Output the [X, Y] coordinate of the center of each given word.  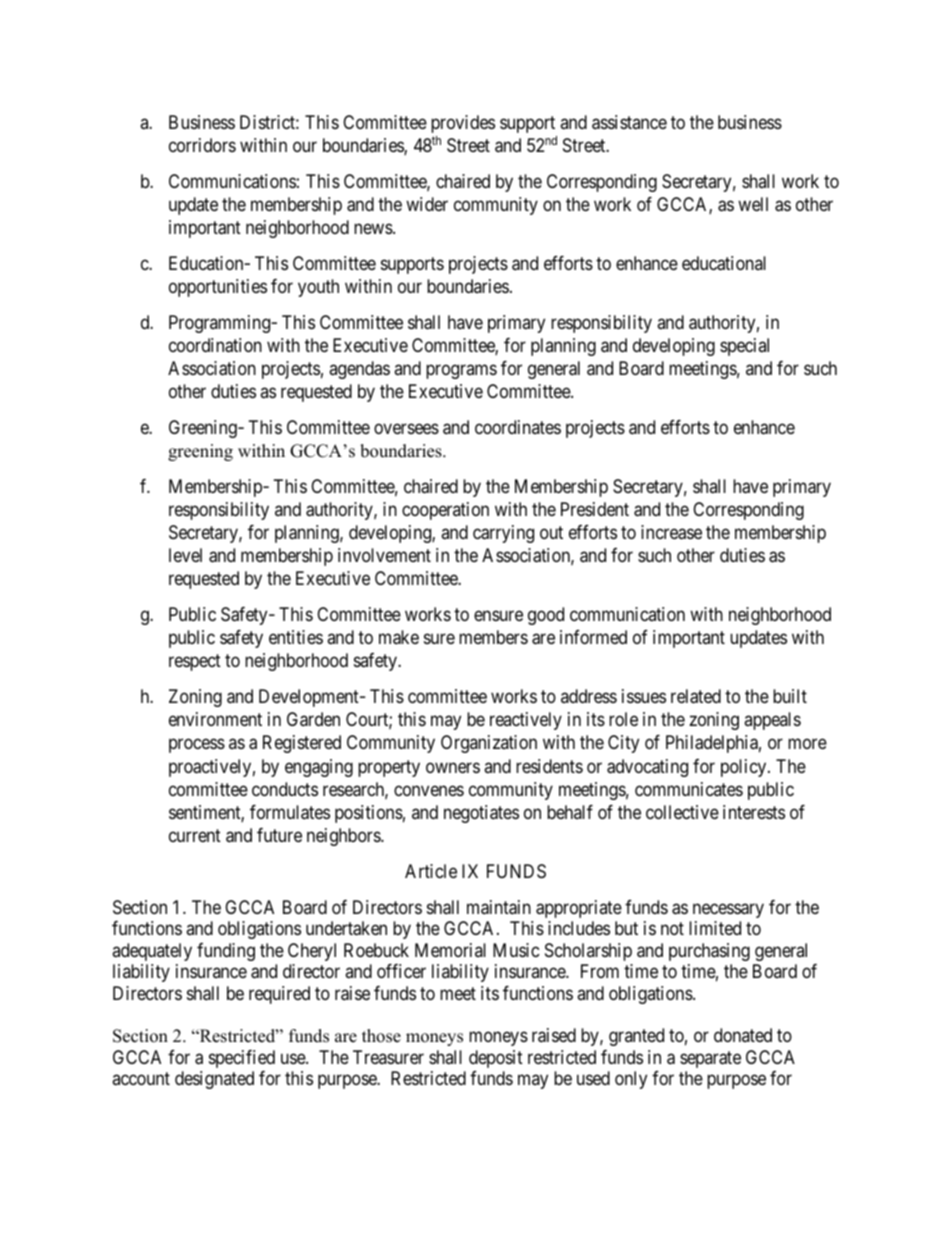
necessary [728, 910]
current [195, 835]
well [753, 204]
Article [431, 871]
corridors [202, 145]
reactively [526, 721]
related [696, 696]
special [744, 347]
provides [463, 124]
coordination [215, 345]
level [185, 555]
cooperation [445, 511]
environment [215, 719]
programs [461, 371]
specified [242, 1059]
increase [671, 532]
